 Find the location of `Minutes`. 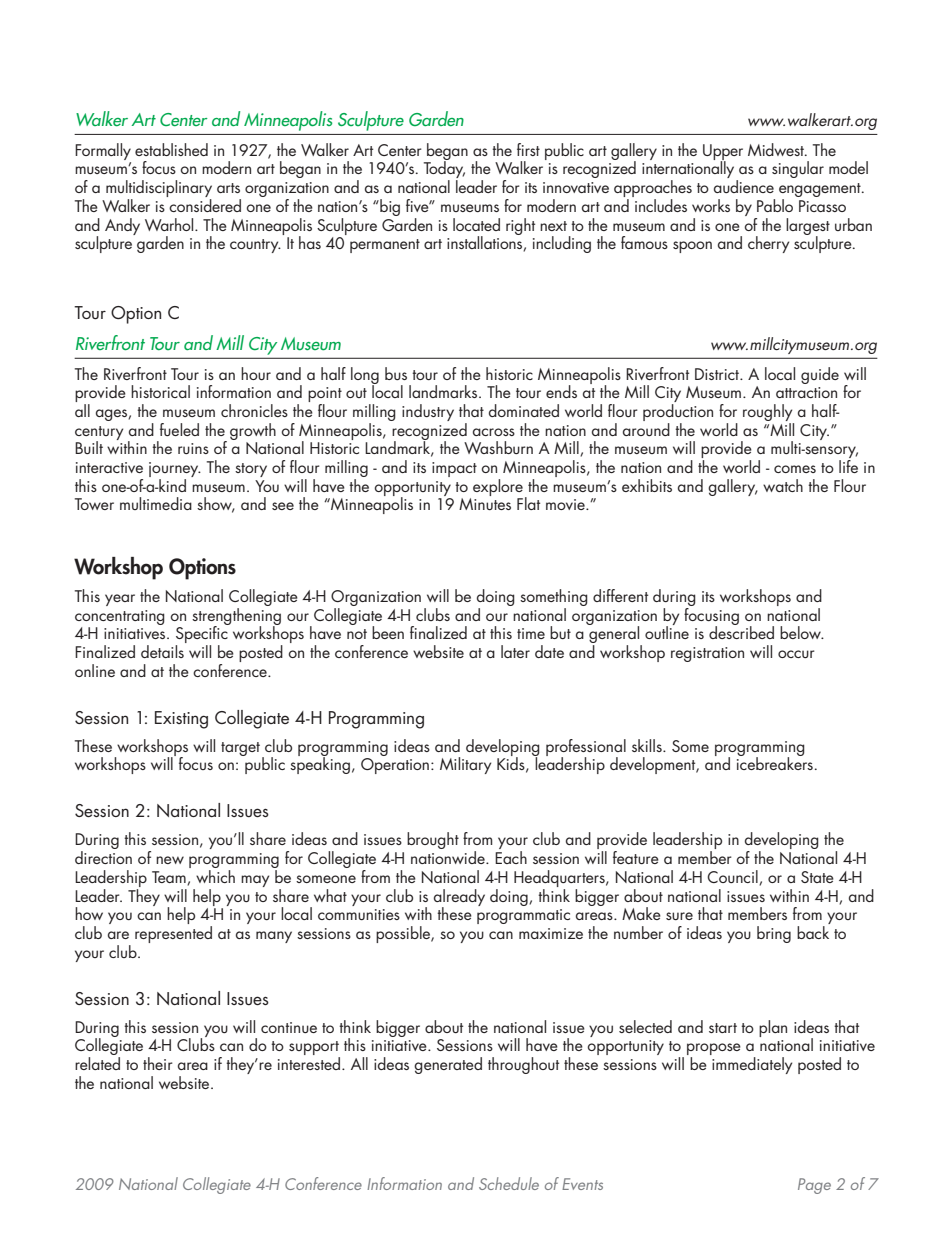

Minutes is located at coordinates (485, 504).
